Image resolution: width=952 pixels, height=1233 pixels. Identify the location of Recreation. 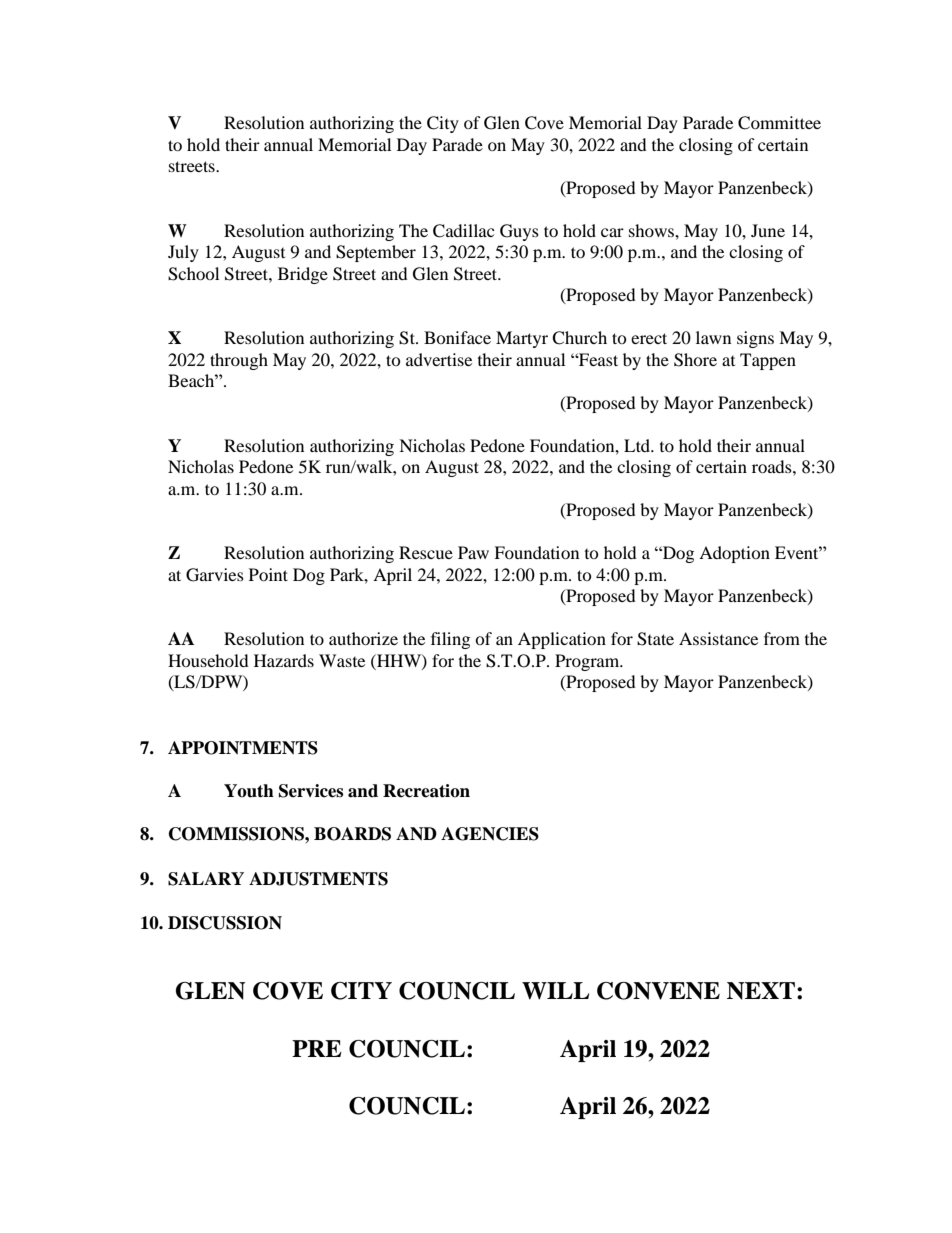
(426, 791).
